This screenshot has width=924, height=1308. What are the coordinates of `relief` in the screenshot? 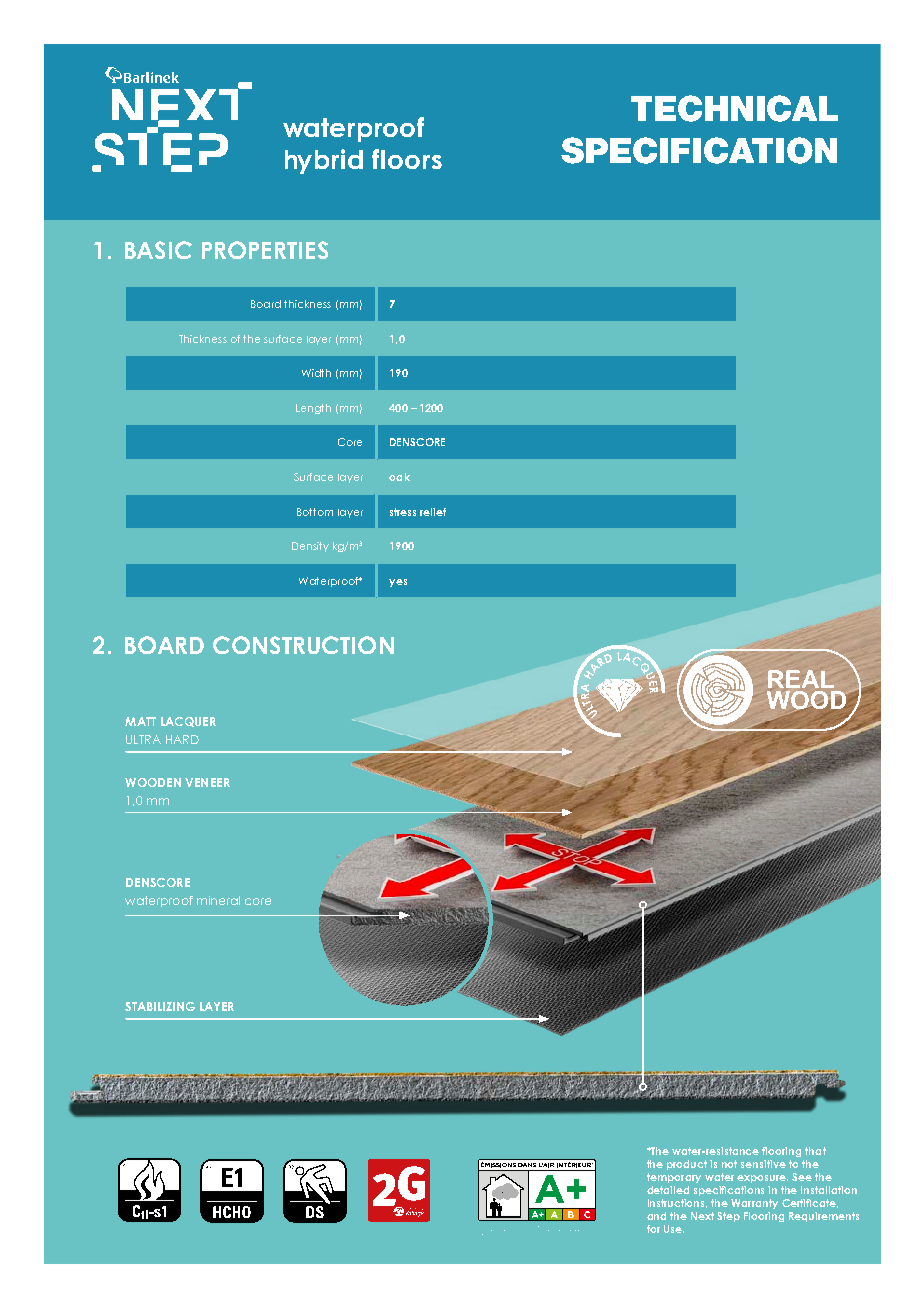 It's located at (433, 512).
